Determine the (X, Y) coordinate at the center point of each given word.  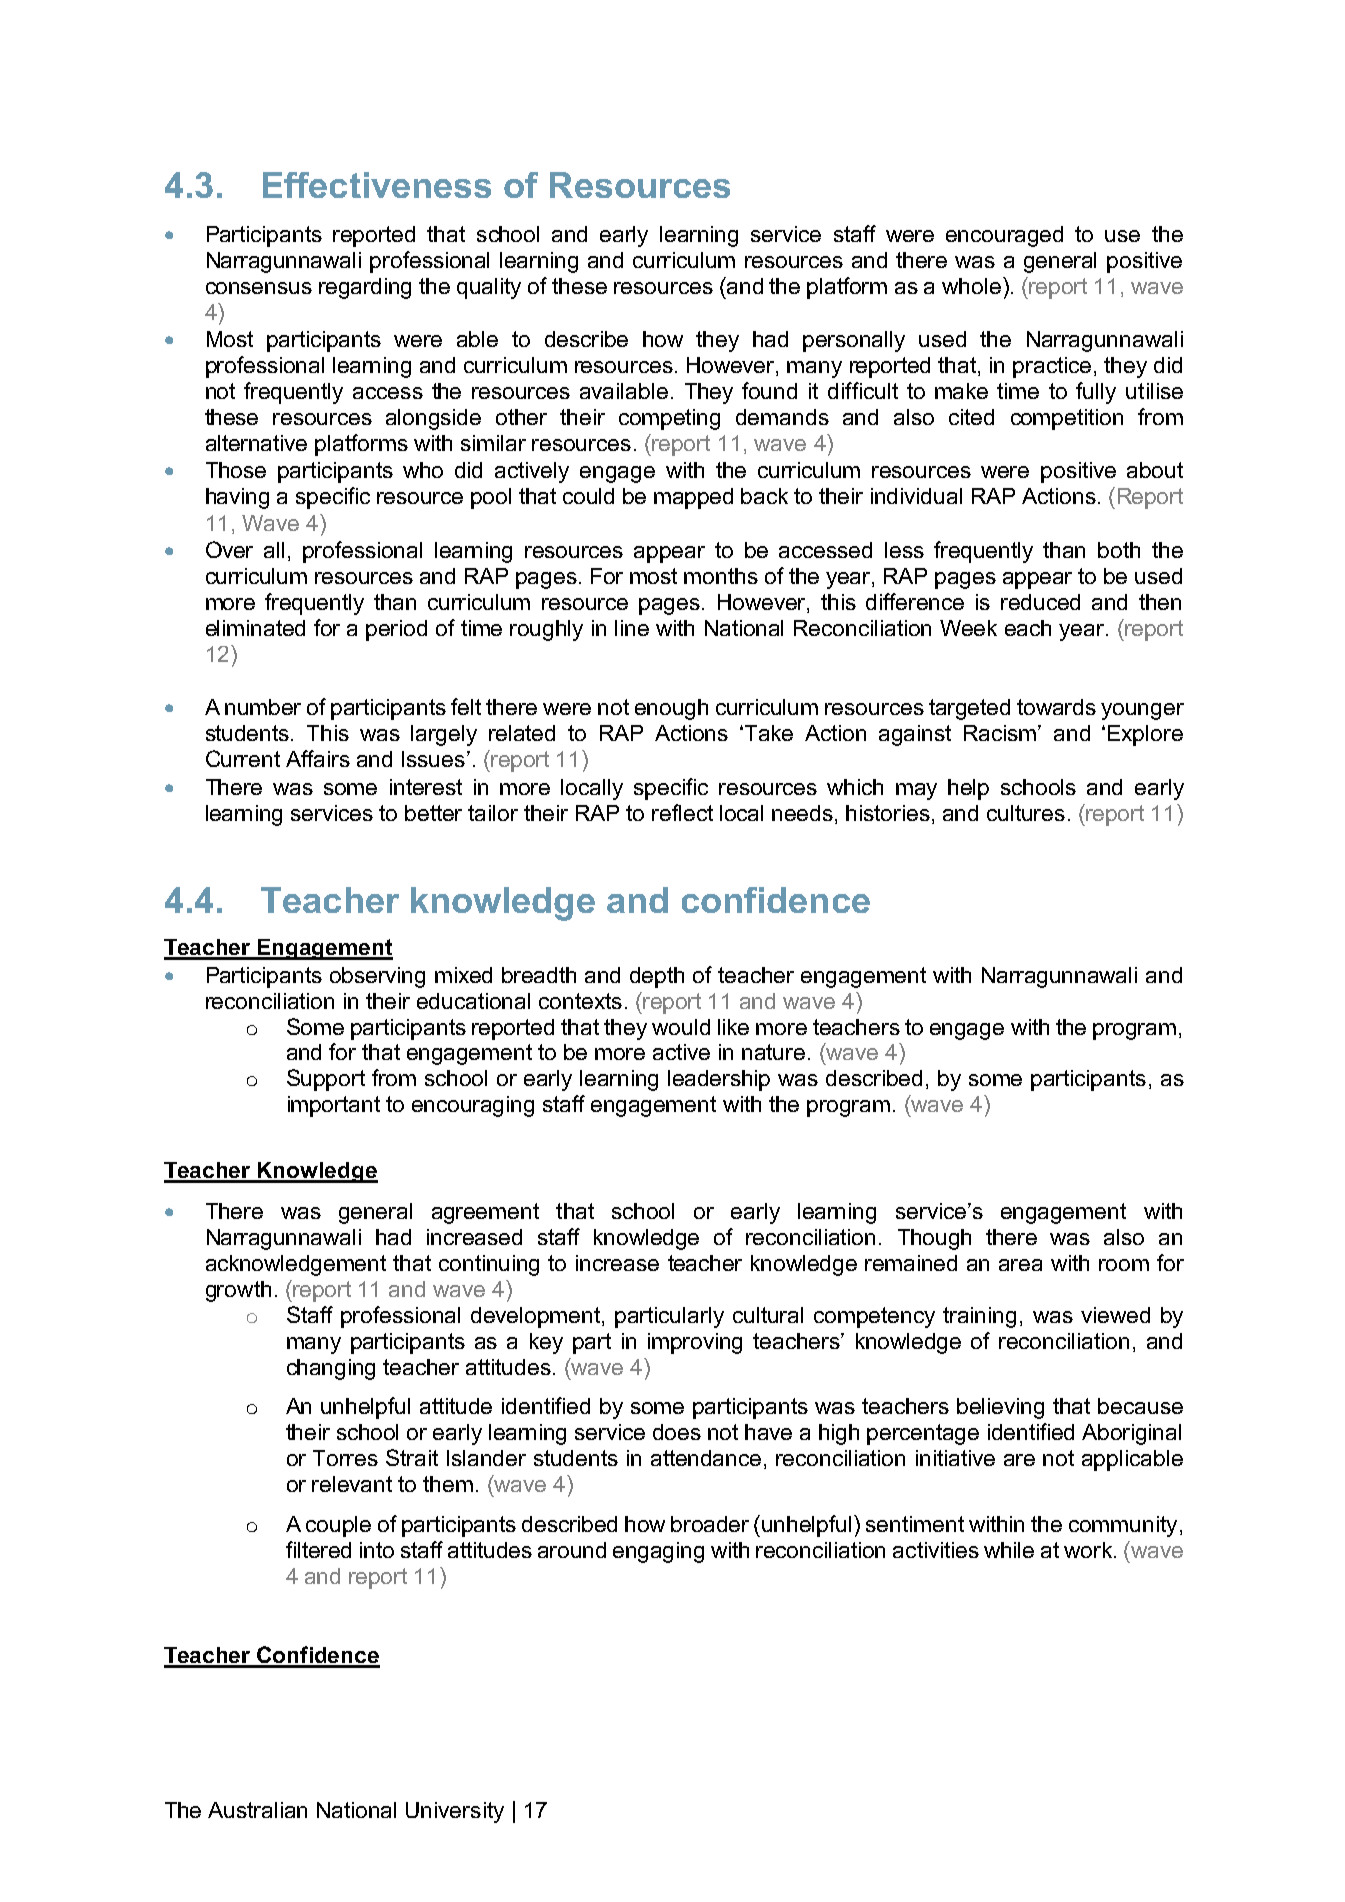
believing (1000, 1408)
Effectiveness (377, 185)
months (721, 576)
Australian (257, 1810)
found (769, 390)
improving (695, 1343)
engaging (658, 1552)
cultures (1026, 813)
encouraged (1004, 236)
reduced (1040, 602)
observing (377, 977)
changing (331, 1369)
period (396, 630)
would (681, 1027)
